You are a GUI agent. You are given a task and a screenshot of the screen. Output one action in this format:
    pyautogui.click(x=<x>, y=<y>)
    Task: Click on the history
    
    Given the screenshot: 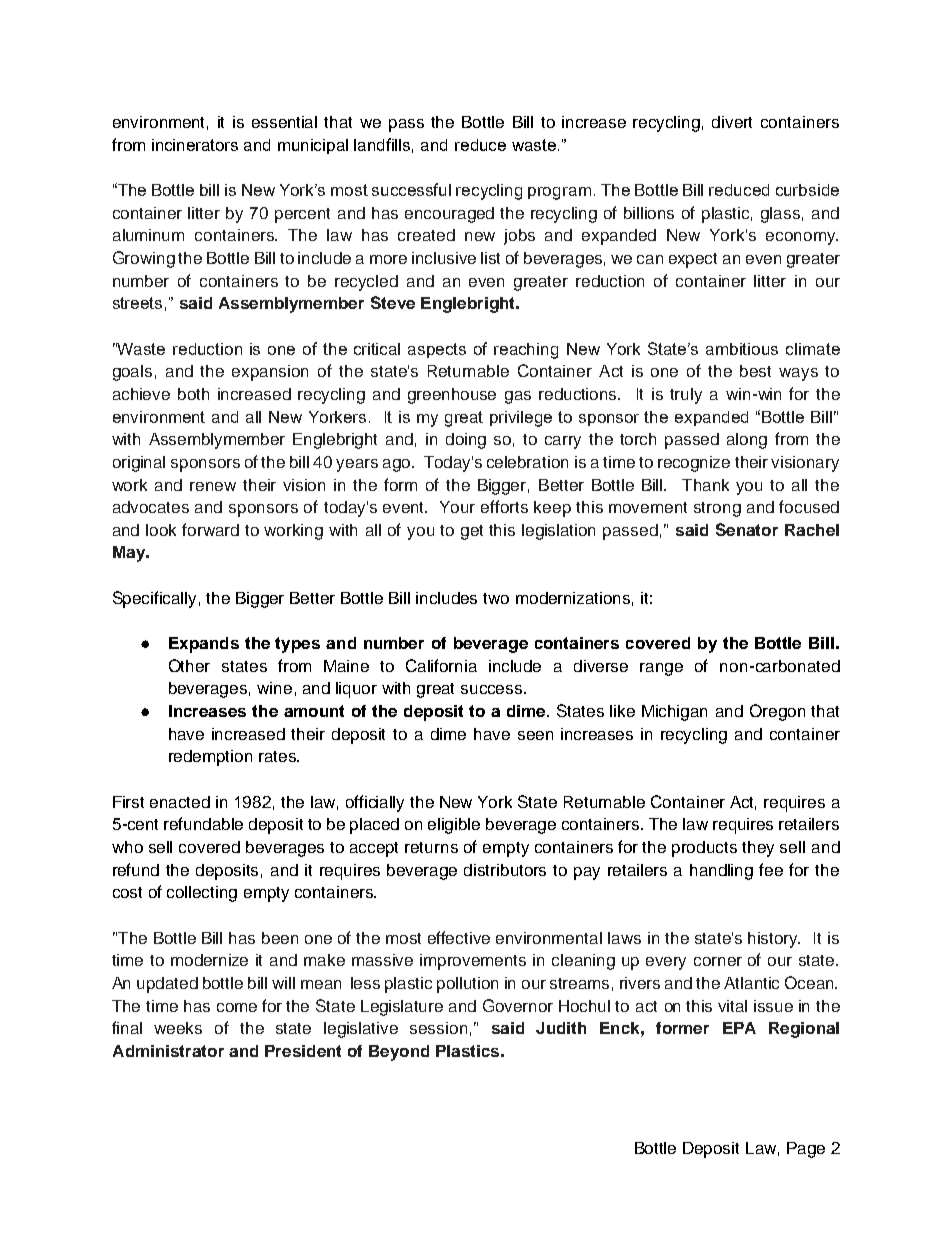 What is the action you would take?
    pyautogui.click(x=774, y=940)
